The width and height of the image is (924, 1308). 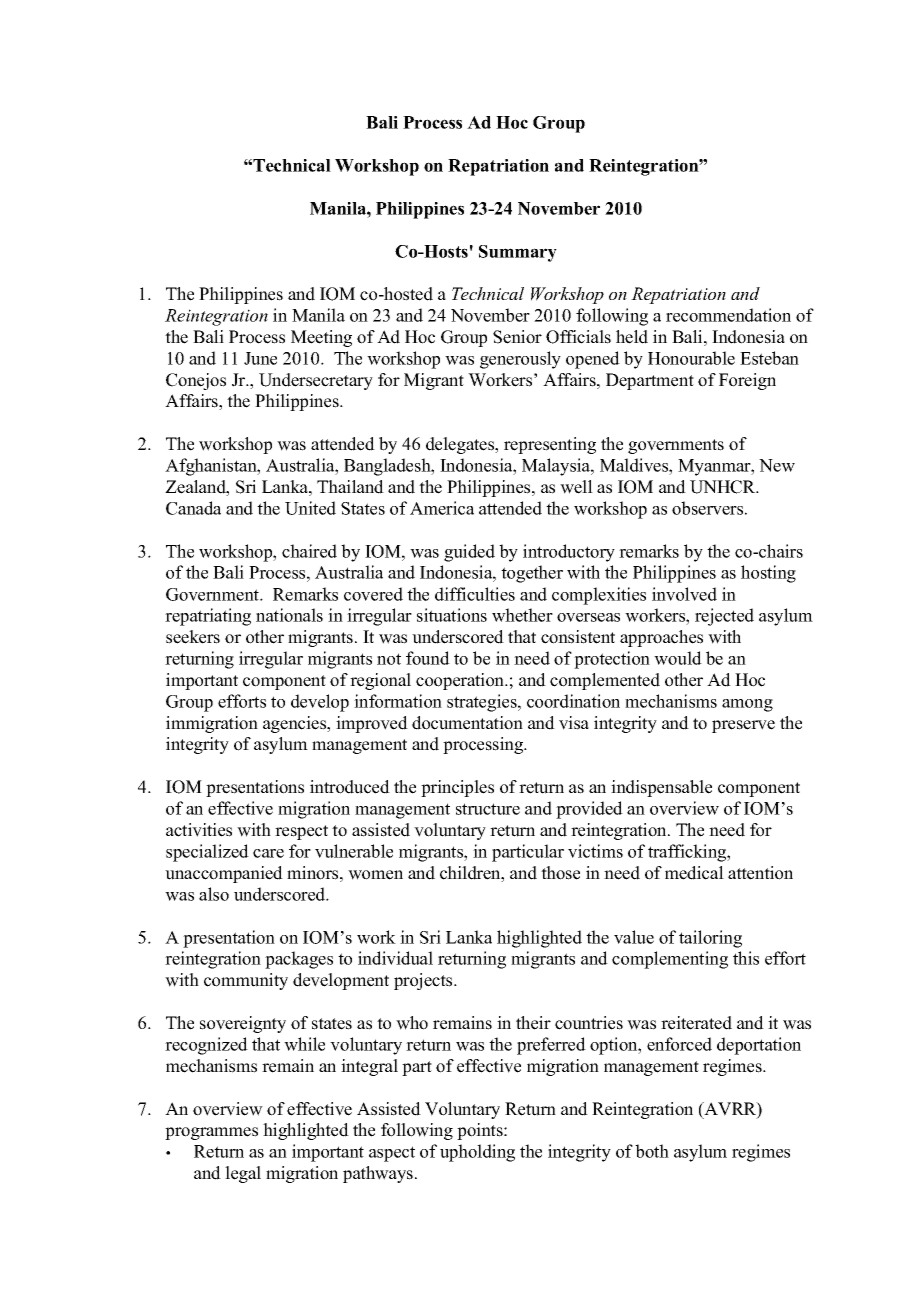 What do you see at coordinates (452, 615) in the image?
I see `situations` at bounding box center [452, 615].
